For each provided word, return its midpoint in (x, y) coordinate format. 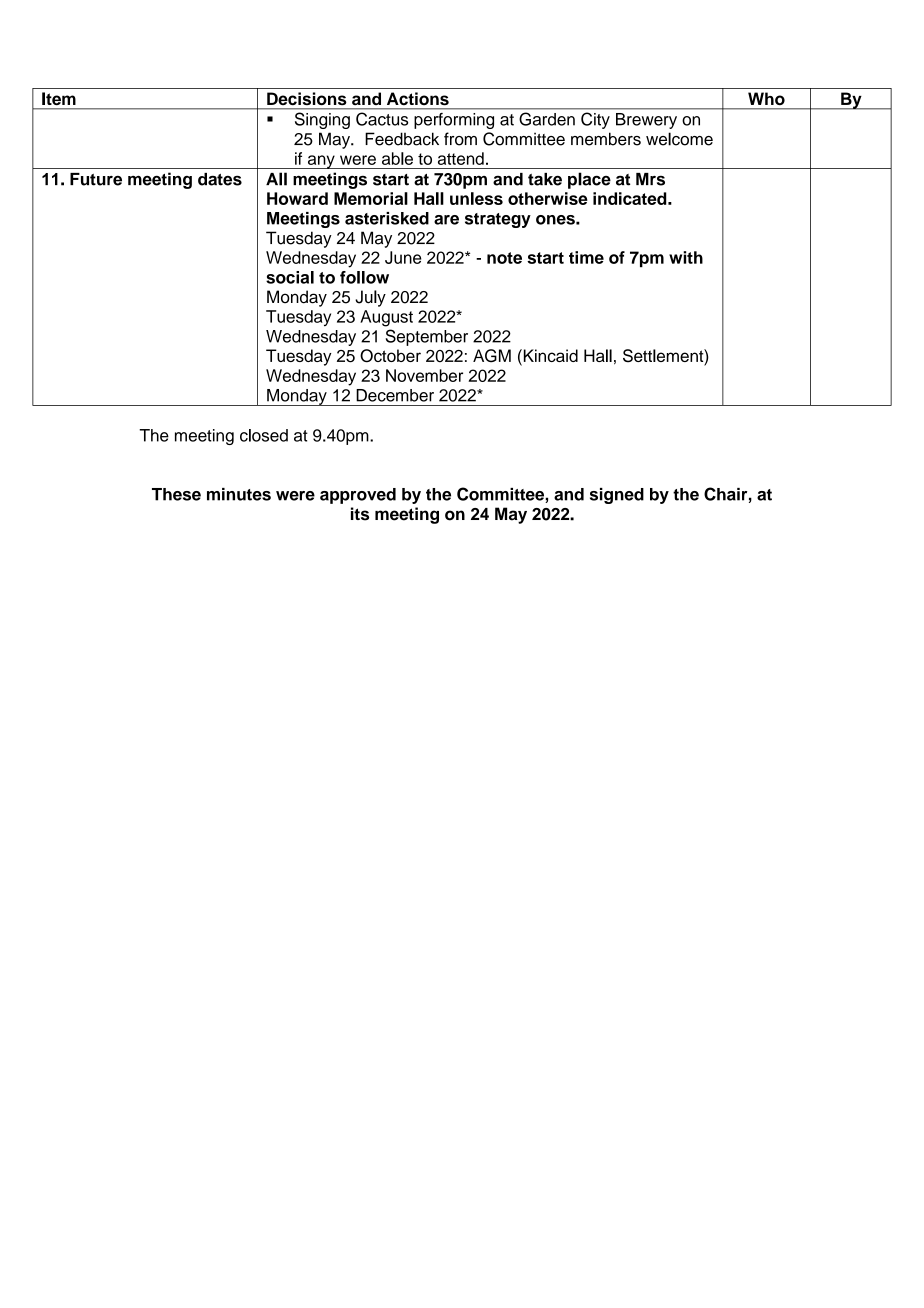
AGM (492, 356)
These (176, 494)
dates (220, 179)
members (606, 139)
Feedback (402, 139)
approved (358, 496)
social (290, 277)
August (386, 318)
